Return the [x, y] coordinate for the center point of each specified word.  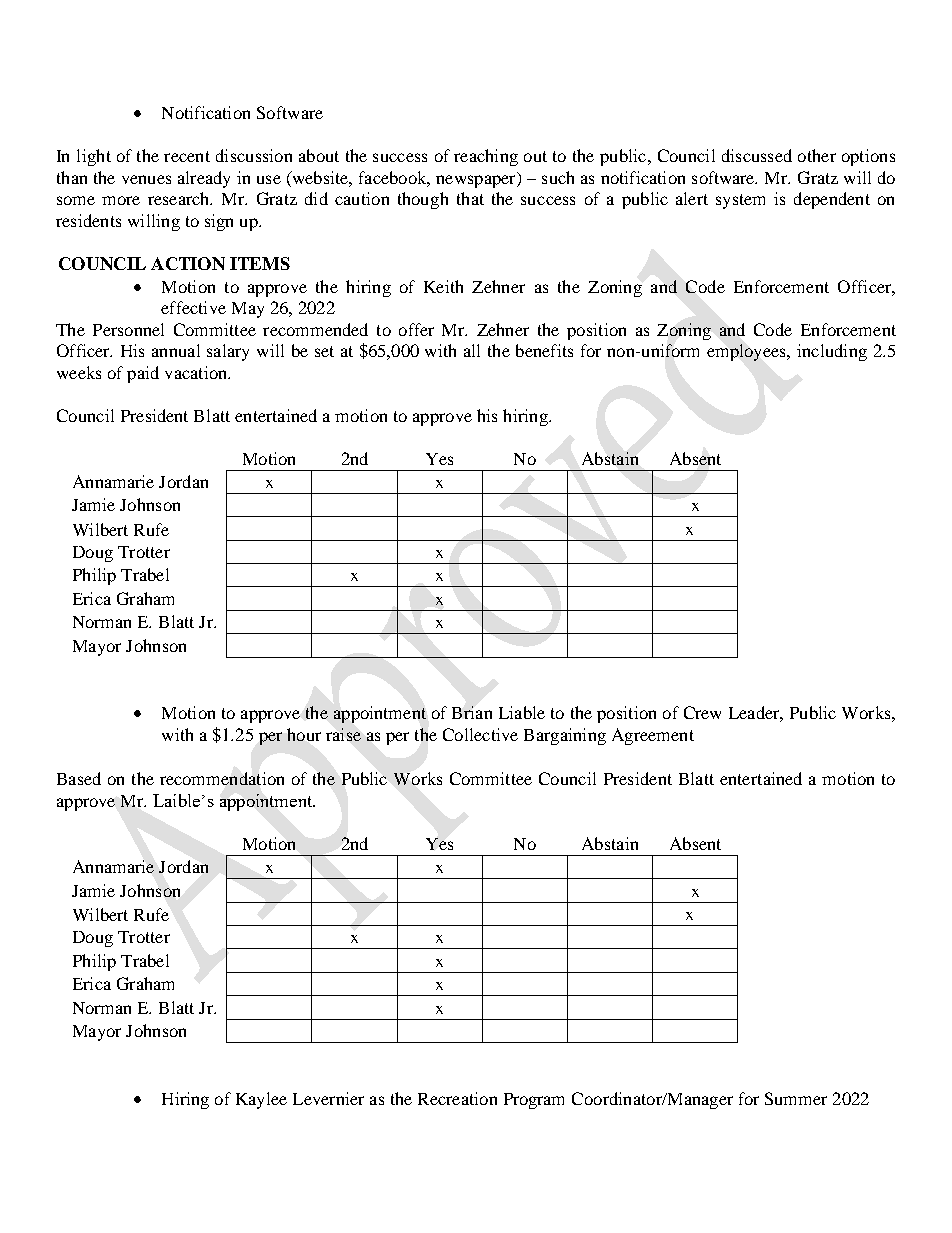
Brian [472, 712]
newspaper [477, 181]
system [740, 201]
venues [146, 179]
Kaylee [261, 1100]
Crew [702, 712]
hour [304, 734]
